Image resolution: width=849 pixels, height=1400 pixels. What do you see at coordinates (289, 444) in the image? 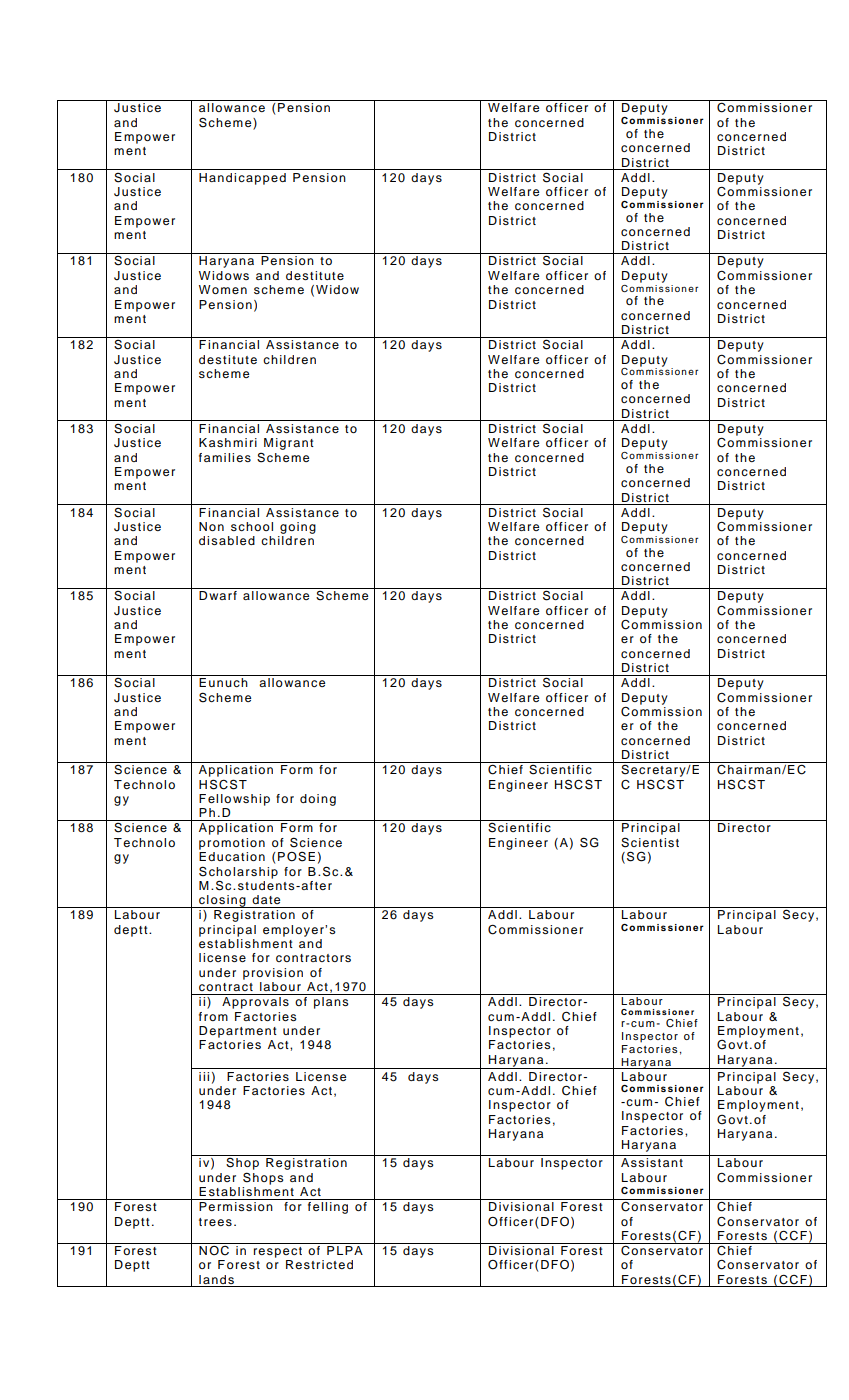
I see `Migrant` at bounding box center [289, 444].
